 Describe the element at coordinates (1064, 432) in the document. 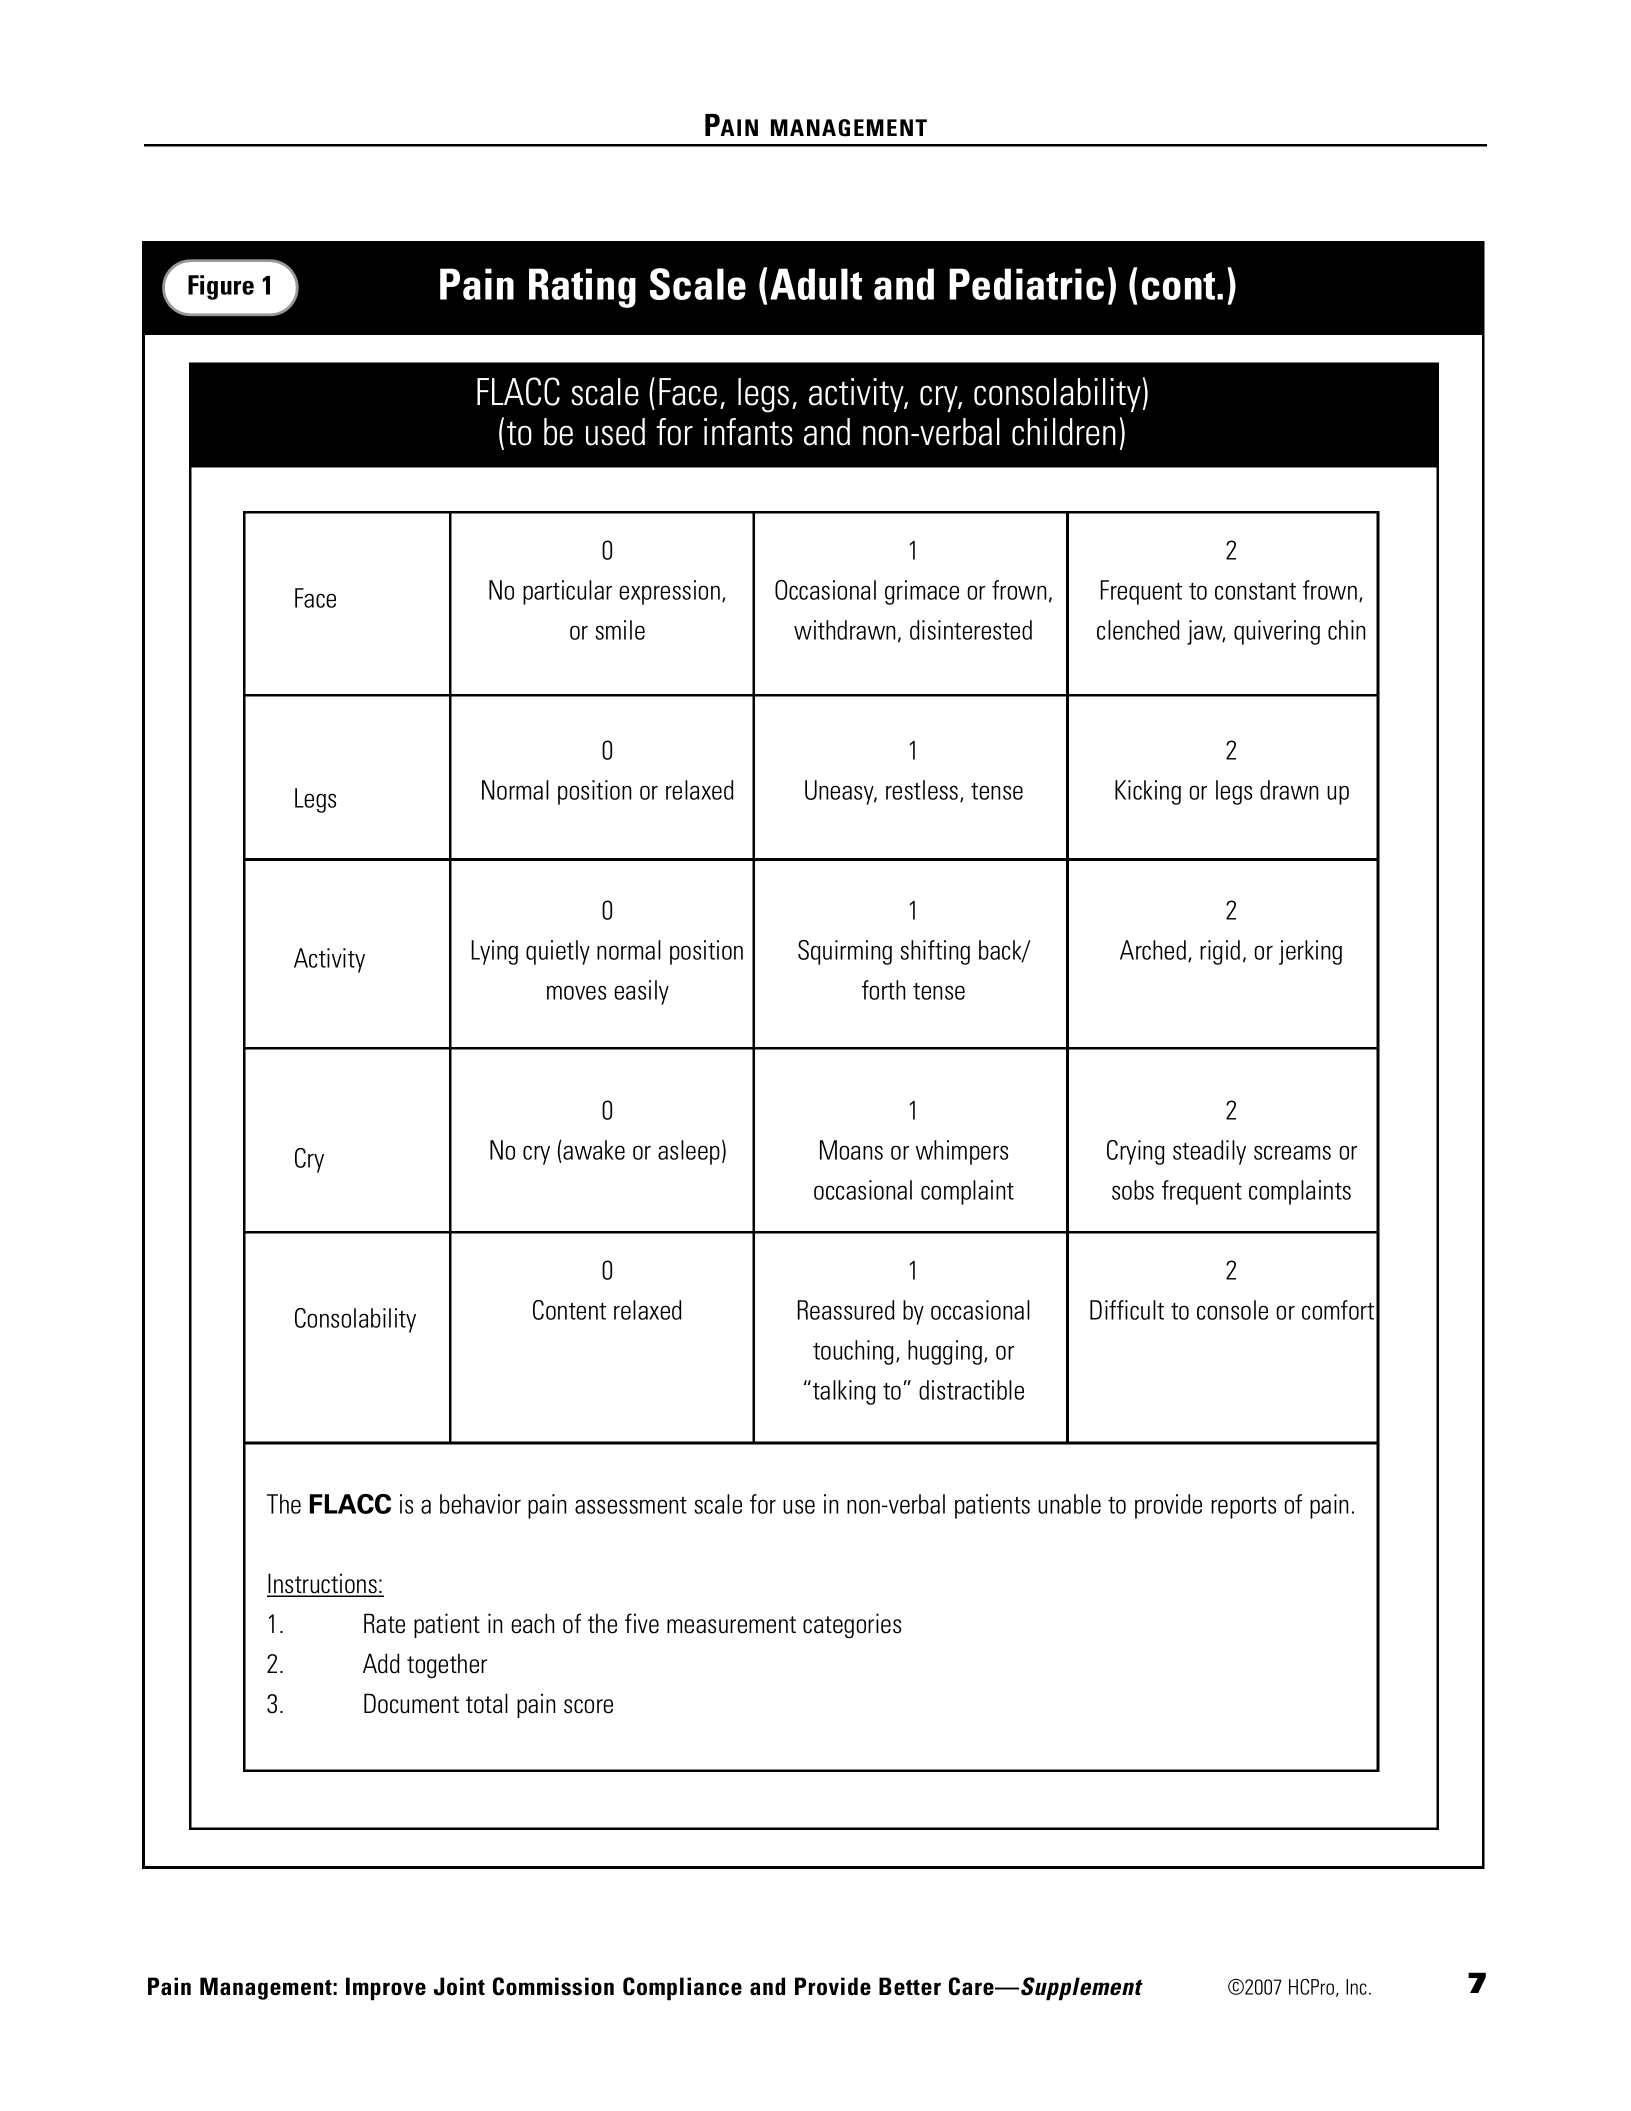

I see `children` at that location.
